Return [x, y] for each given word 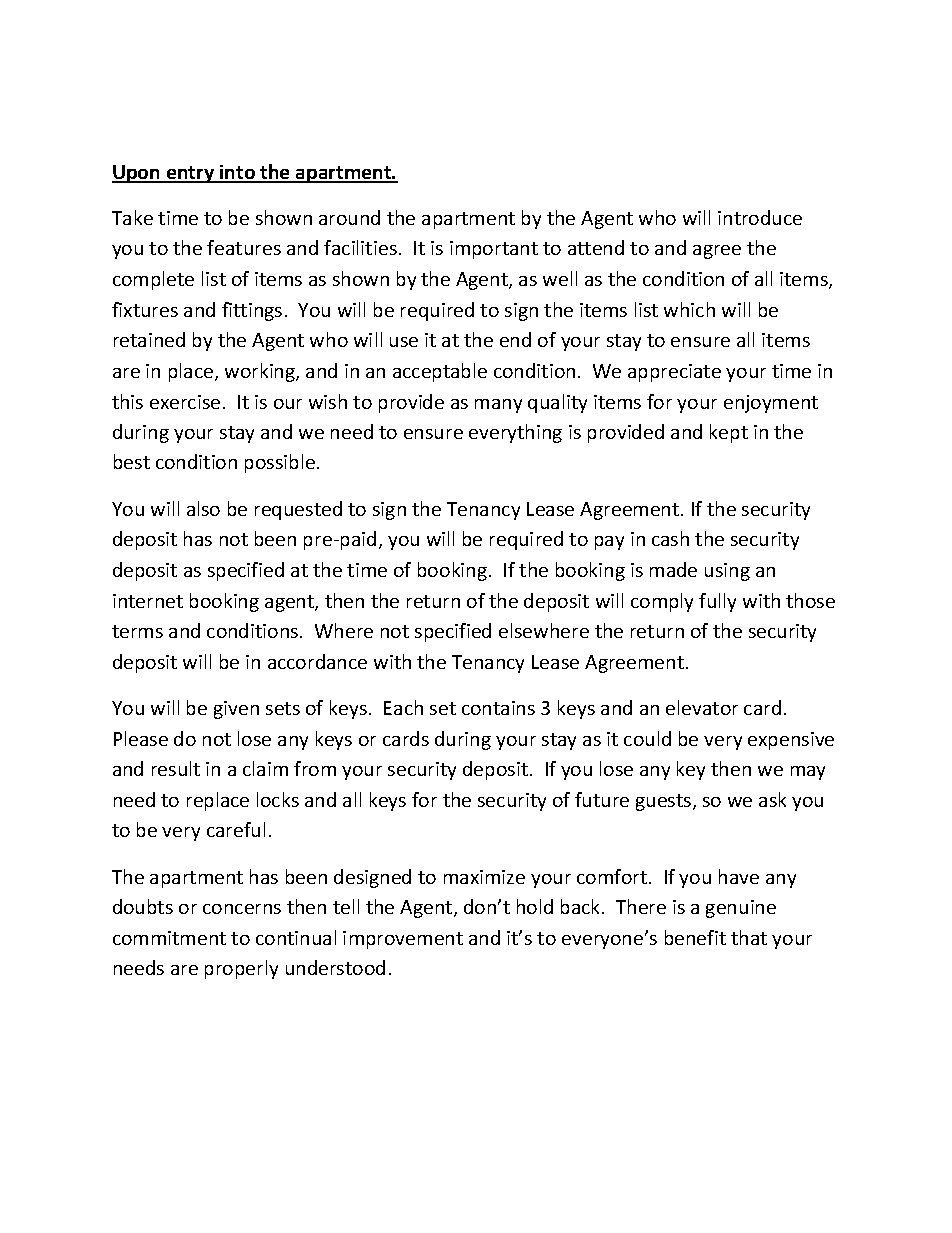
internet [148, 601]
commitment [169, 938]
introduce [760, 217]
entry [191, 174]
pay [609, 543]
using [727, 572]
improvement [403, 940]
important [494, 250]
